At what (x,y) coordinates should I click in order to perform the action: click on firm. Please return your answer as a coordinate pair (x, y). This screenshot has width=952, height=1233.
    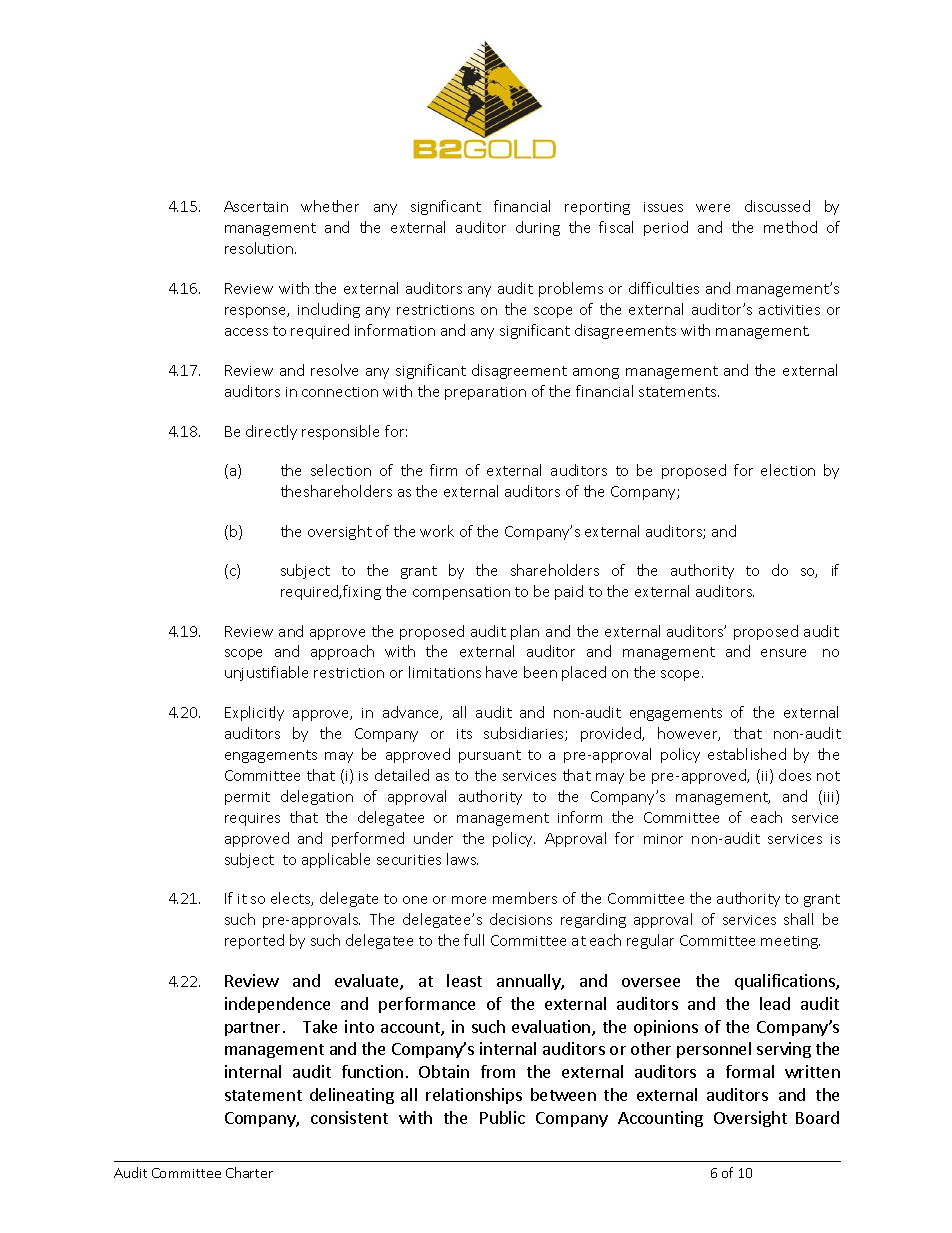
    Looking at the image, I should click on (443, 470).
